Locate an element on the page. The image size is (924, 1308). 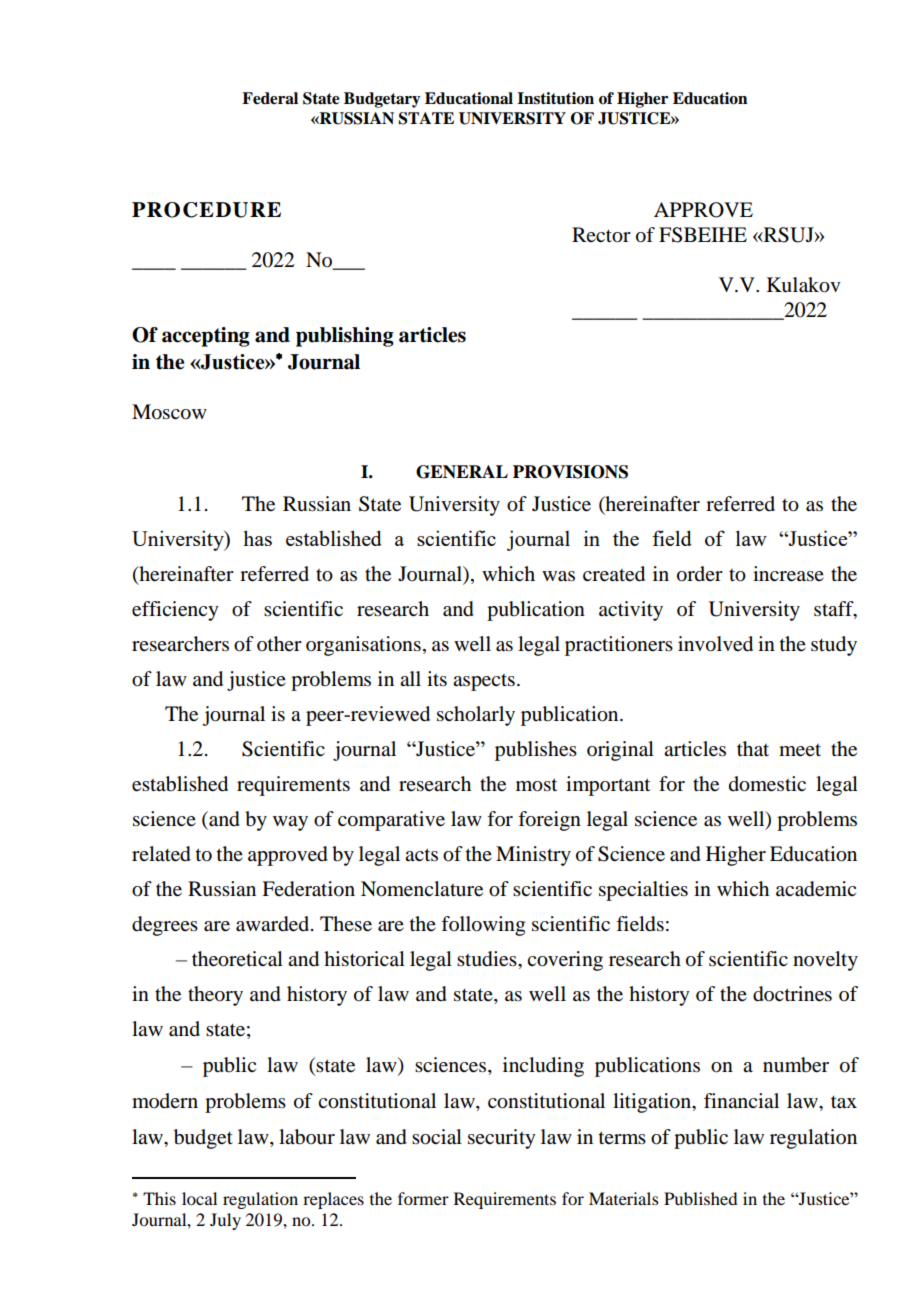
awarded is located at coordinates (274, 924).
